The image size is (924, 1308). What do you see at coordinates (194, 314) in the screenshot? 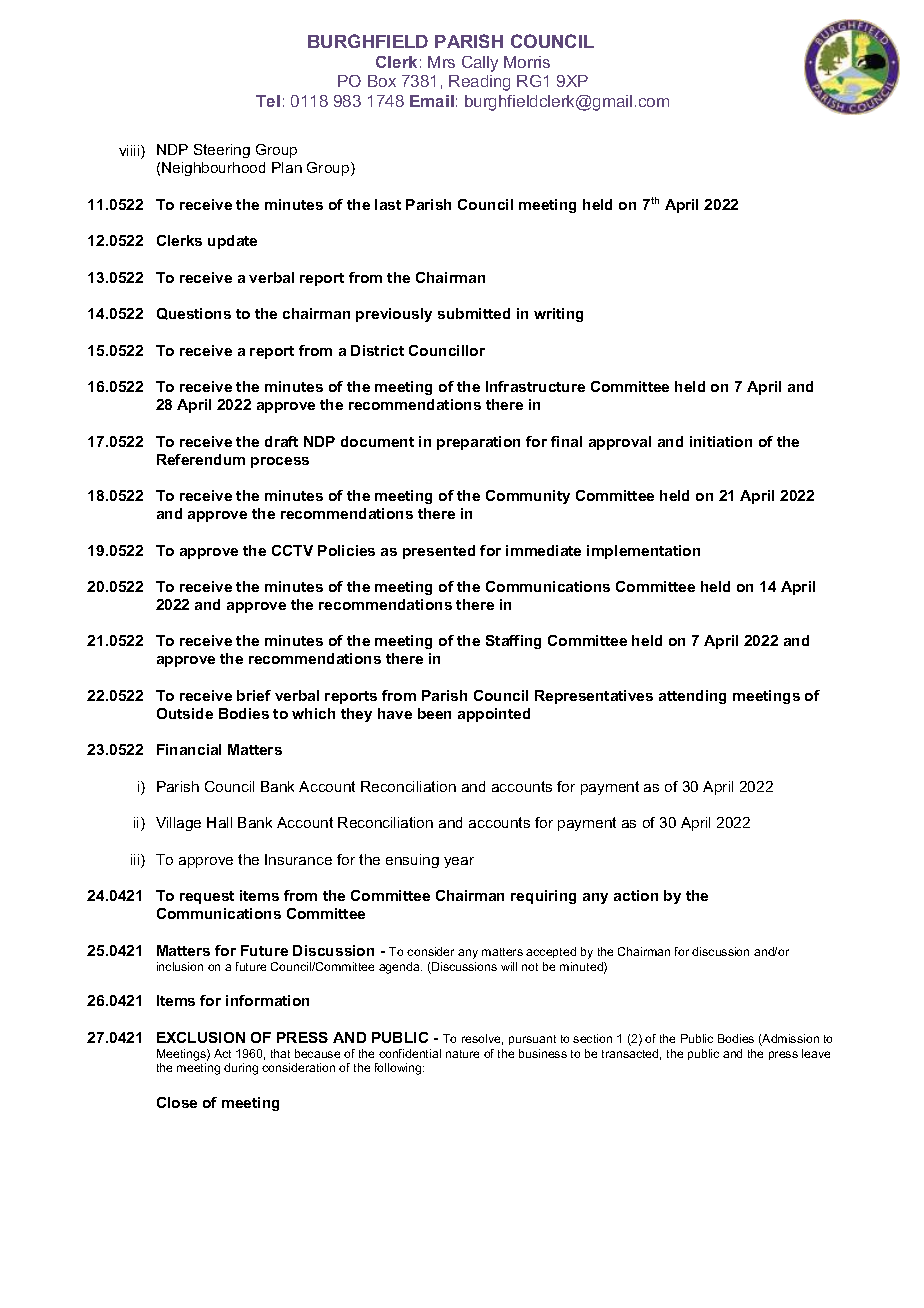
I see `Questions` at bounding box center [194, 314].
